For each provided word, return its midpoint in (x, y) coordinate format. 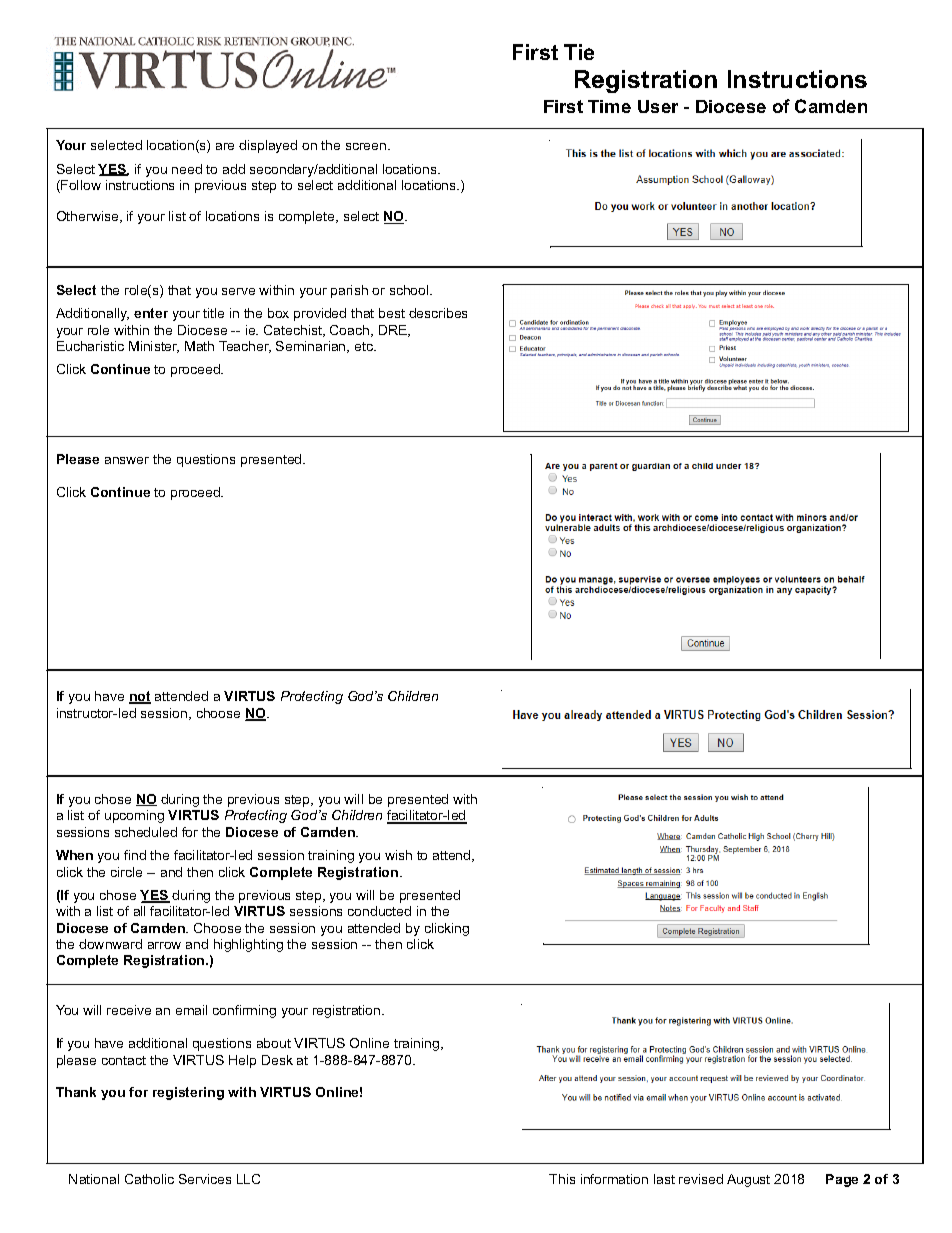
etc (365, 346)
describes (438, 313)
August (748, 1180)
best (392, 313)
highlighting (248, 945)
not (140, 697)
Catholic (149, 1179)
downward (110, 944)
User (658, 106)
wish (398, 855)
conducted (379, 911)
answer (127, 460)
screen (367, 146)
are (225, 146)
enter (151, 313)
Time (609, 106)
